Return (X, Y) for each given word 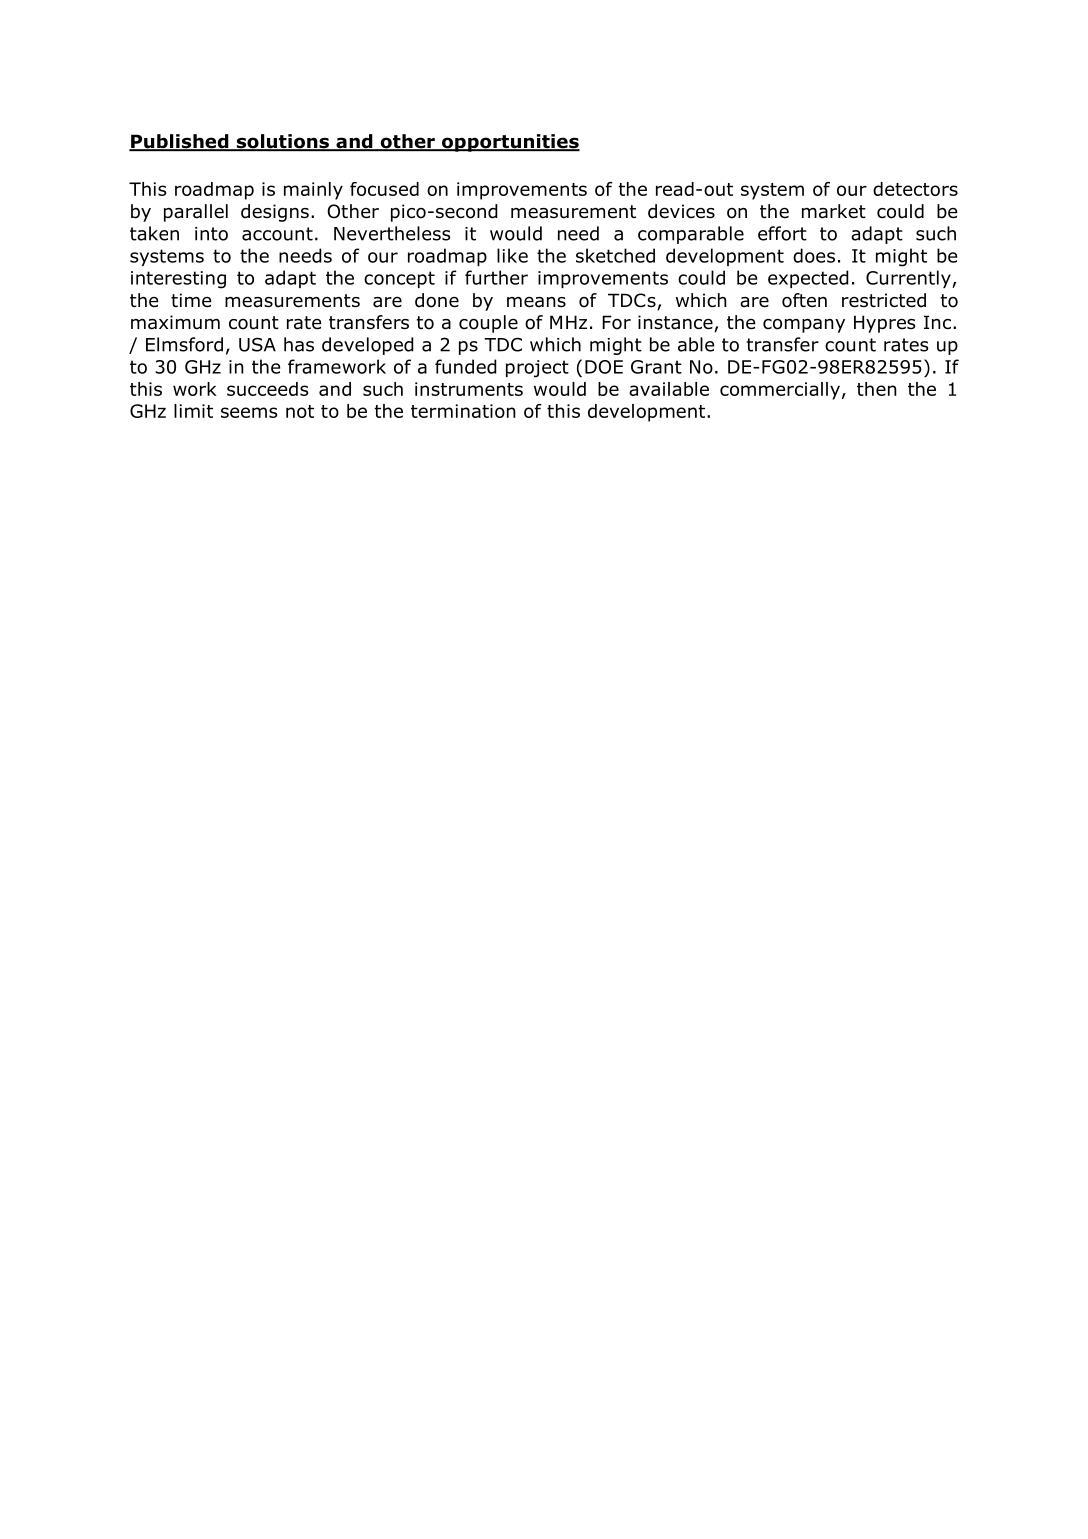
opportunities (510, 143)
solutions (282, 142)
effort (782, 233)
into (211, 234)
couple (488, 324)
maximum (175, 322)
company (804, 326)
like (512, 255)
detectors (915, 189)
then (877, 389)
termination (463, 411)
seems (249, 412)
